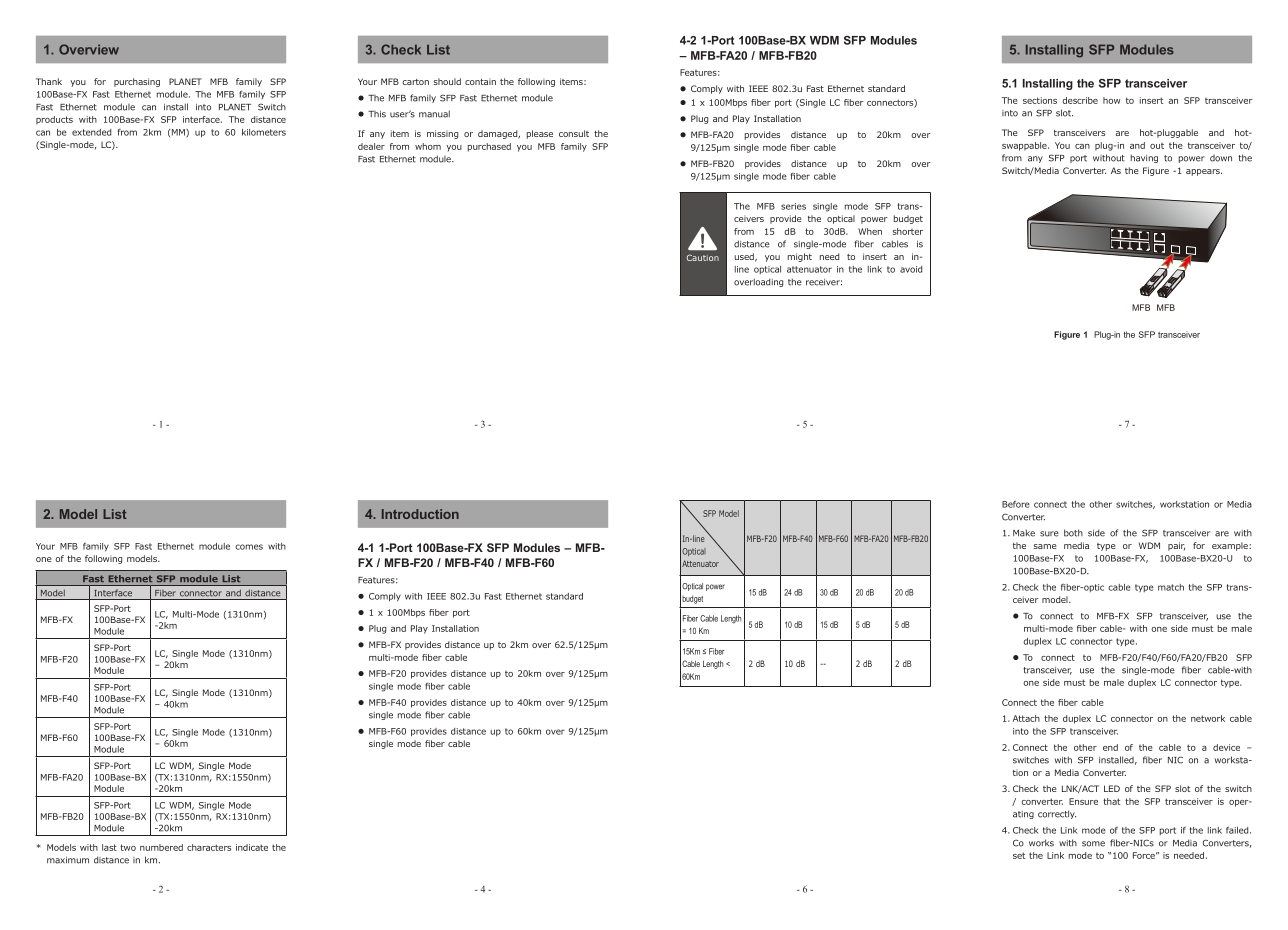  Describe the element at coordinates (1016, 504) in the screenshot. I see `Before` at that location.
